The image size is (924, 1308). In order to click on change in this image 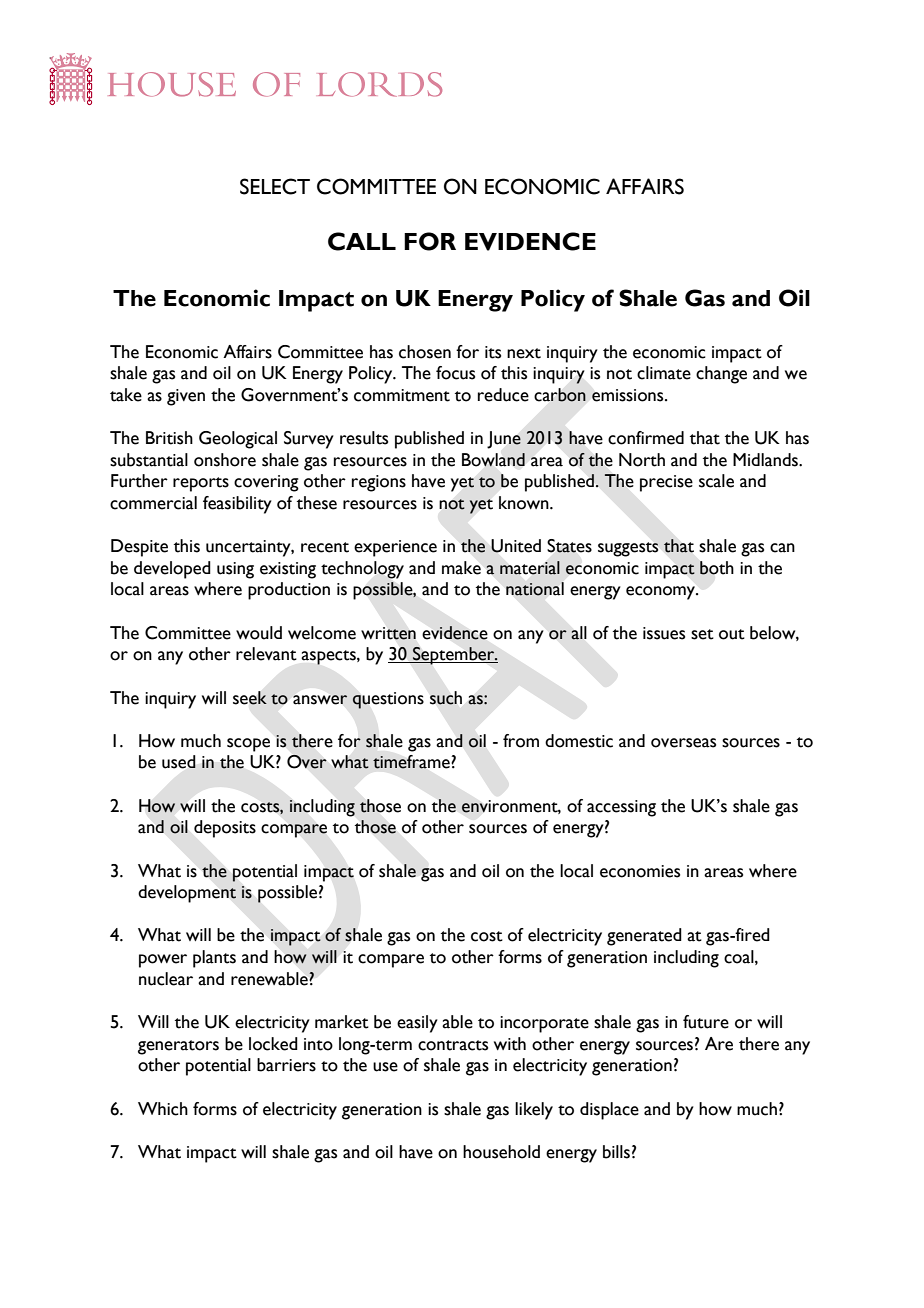, I will do `click(721, 375)`.
